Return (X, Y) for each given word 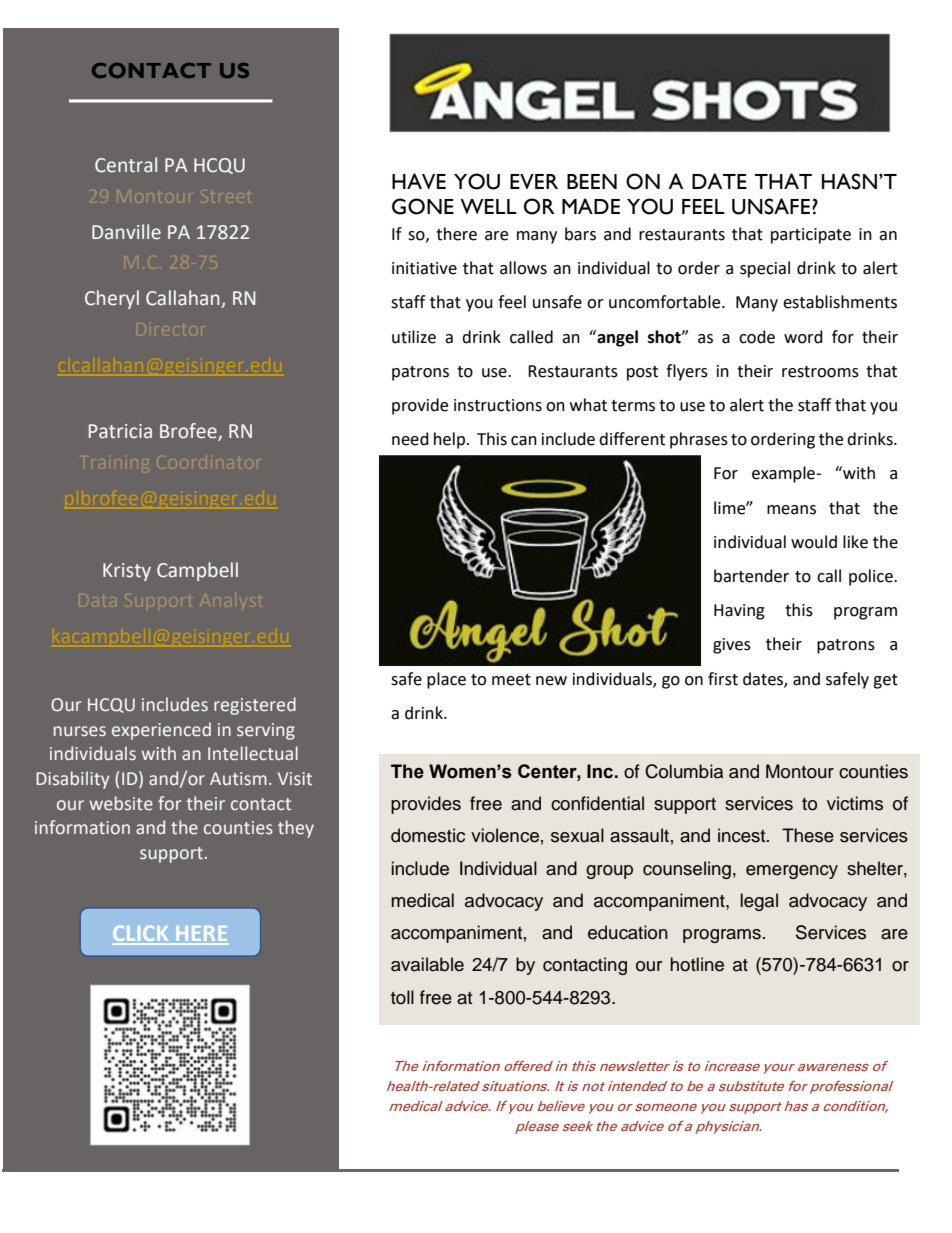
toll (402, 997)
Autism (238, 778)
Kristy (127, 572)
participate (811, 236)
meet (511, 680)
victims (855, 803)
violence (505, 835)
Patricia (120, 431)
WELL (488, 206)
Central (126, 165)
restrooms (820, 372)
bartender (751, 576)
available (427, 964)
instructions (498, 405)
